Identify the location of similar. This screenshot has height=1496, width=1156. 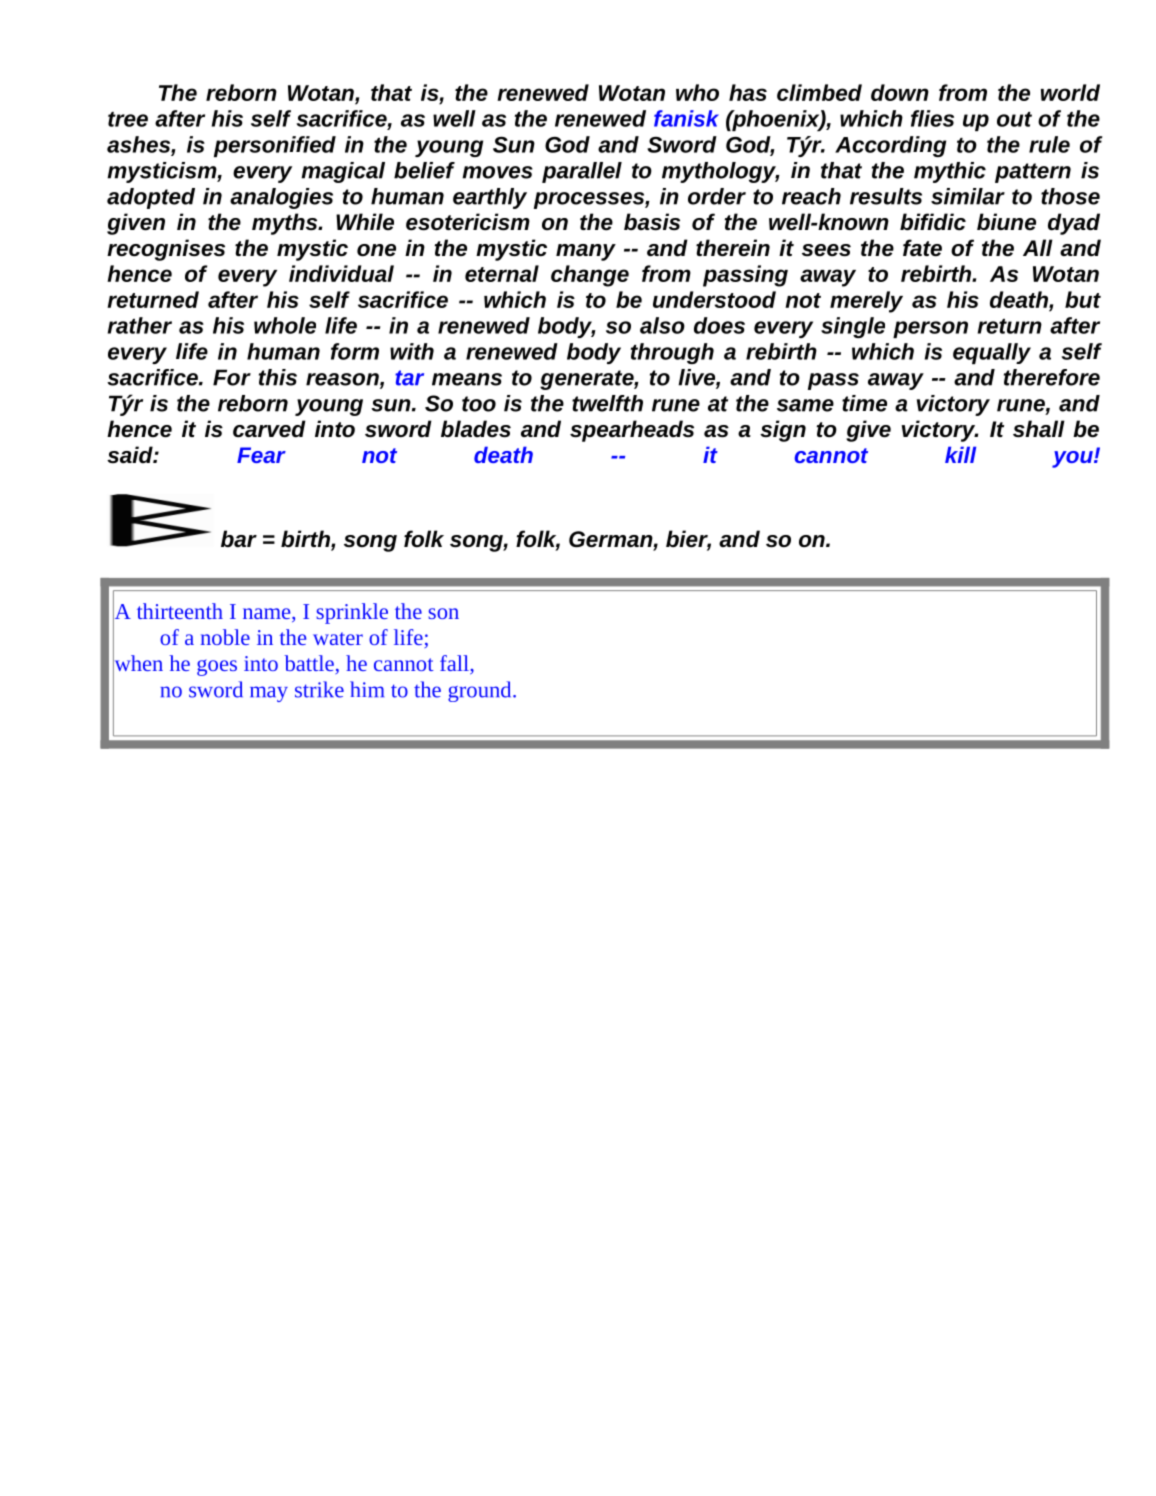
(968, 196).
